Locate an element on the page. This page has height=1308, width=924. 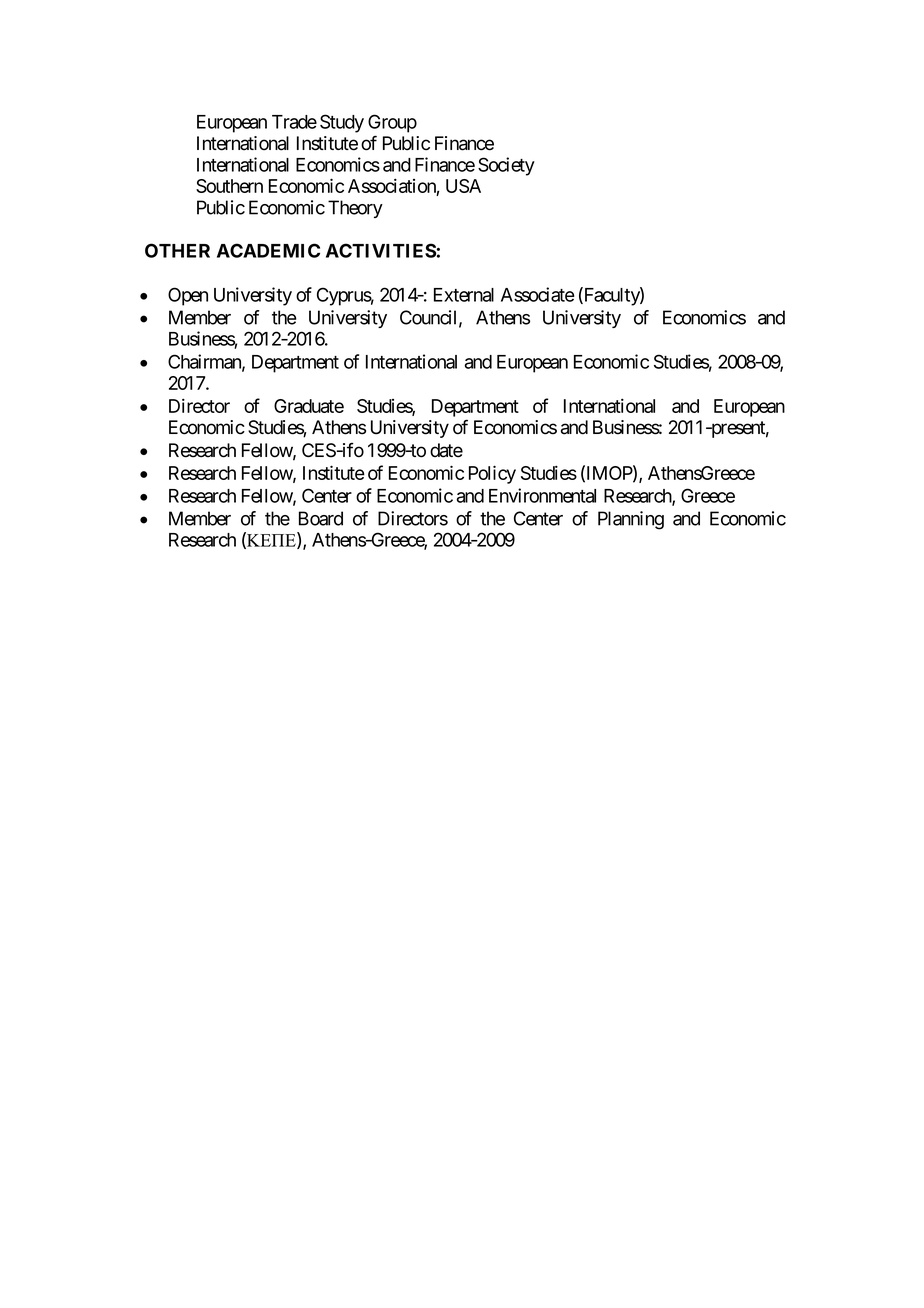
Environmental is located at coordinates (542, 495).
